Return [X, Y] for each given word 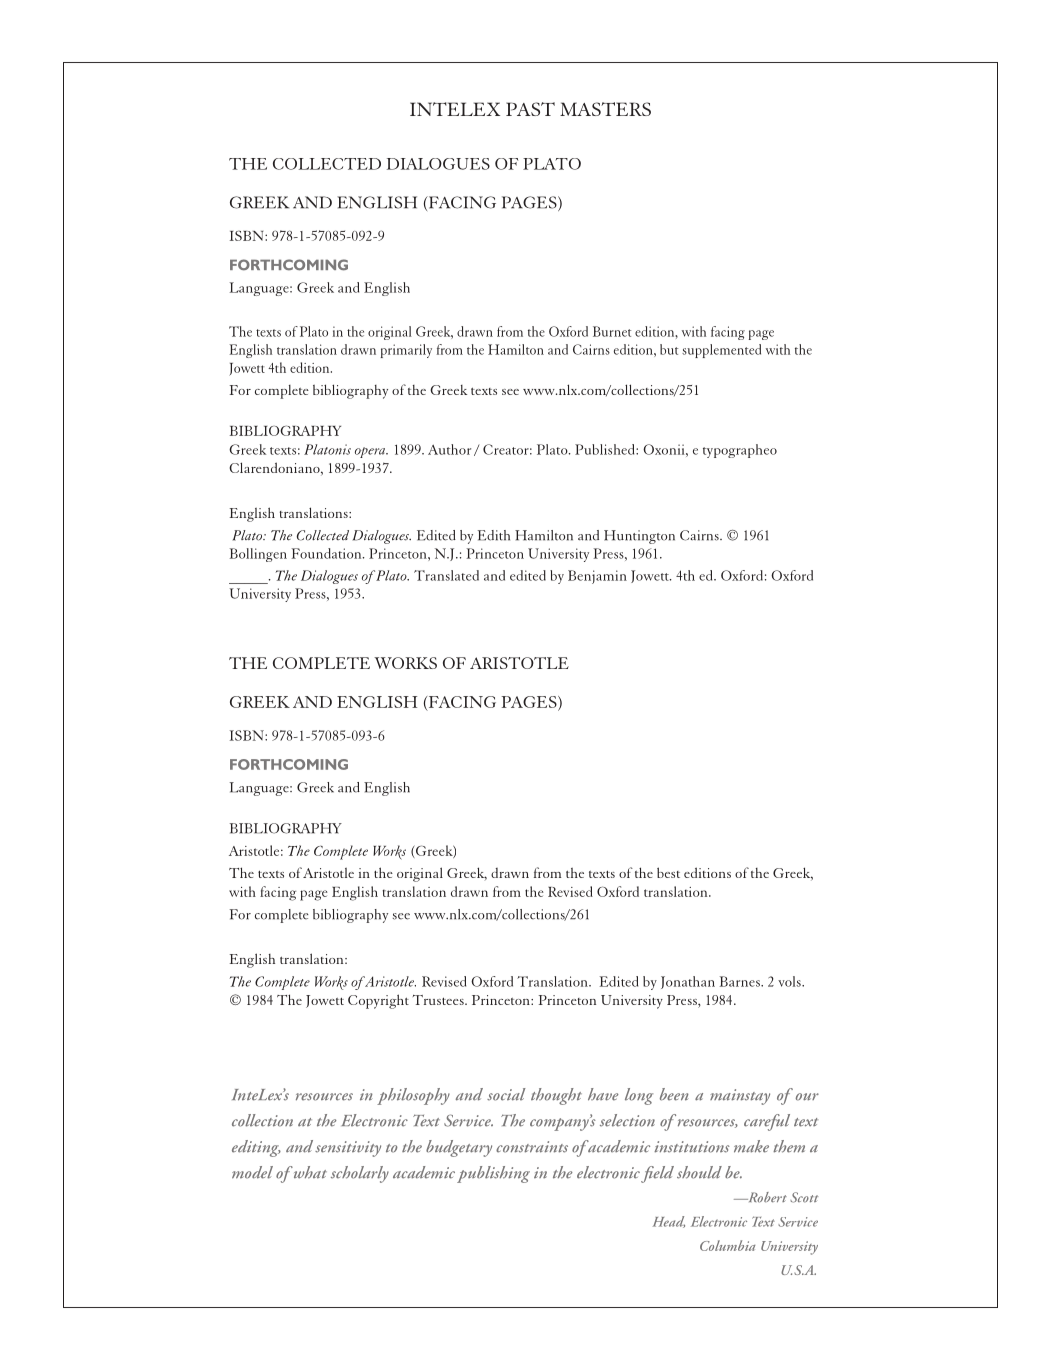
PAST [530, 109]
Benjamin [597, 577]
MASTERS [605, 109]
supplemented [721, 351]
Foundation [328, 553]
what [309, 1172]
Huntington [639, 537]
